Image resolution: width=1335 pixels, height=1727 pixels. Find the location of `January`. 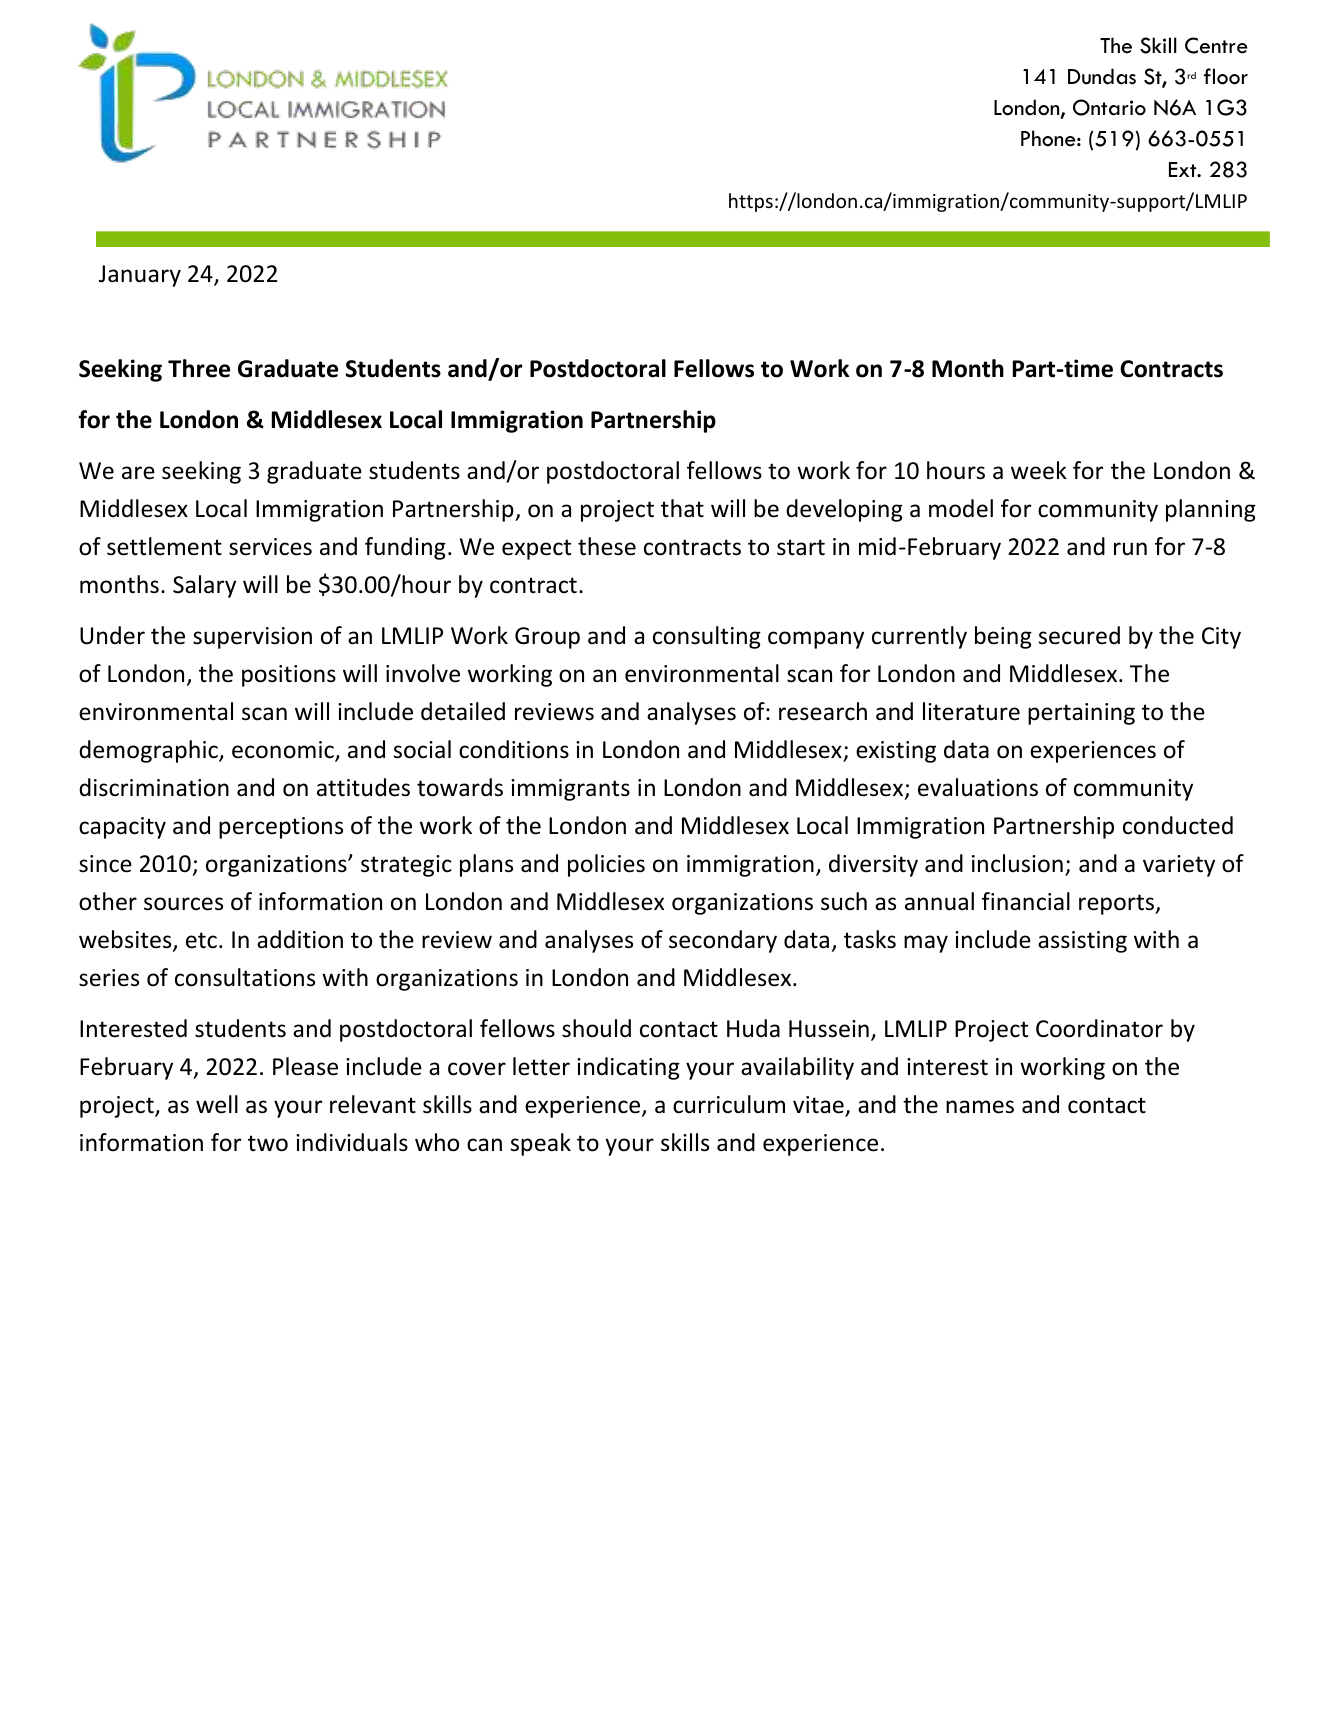

January is located at coordinates (140, 276).
